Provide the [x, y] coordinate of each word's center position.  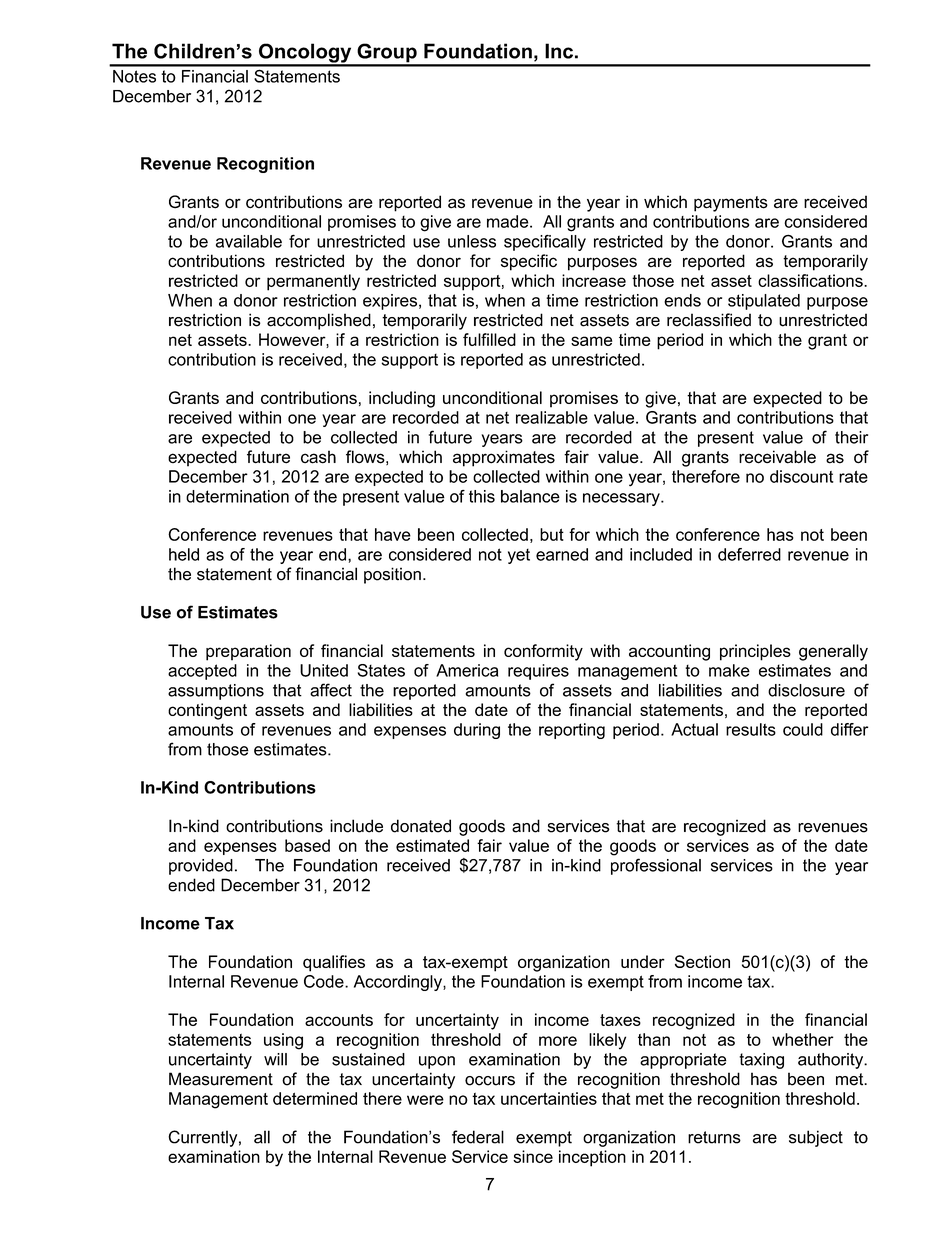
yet [519, 556]
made [509, 221]
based [307, 845]
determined [315, 1098]
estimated [432, 845]
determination [237, 496]
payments [731, 204]
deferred [749, 554]
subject [816, 1138]
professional [656, 866]
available [249, 241]
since [533, 1156]
